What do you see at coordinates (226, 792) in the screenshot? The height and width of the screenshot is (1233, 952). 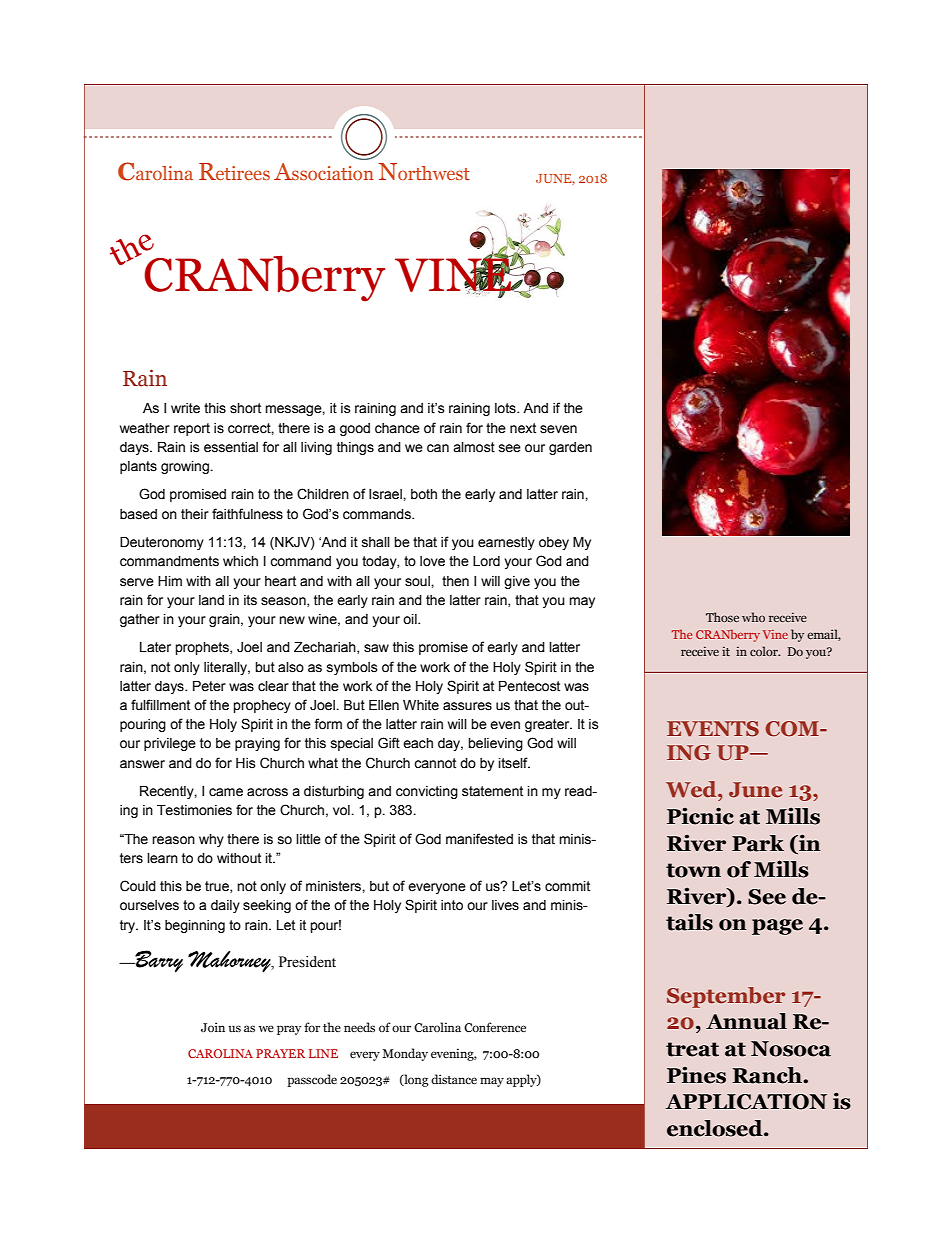 I see `came` at bounding box center [226, 792].
